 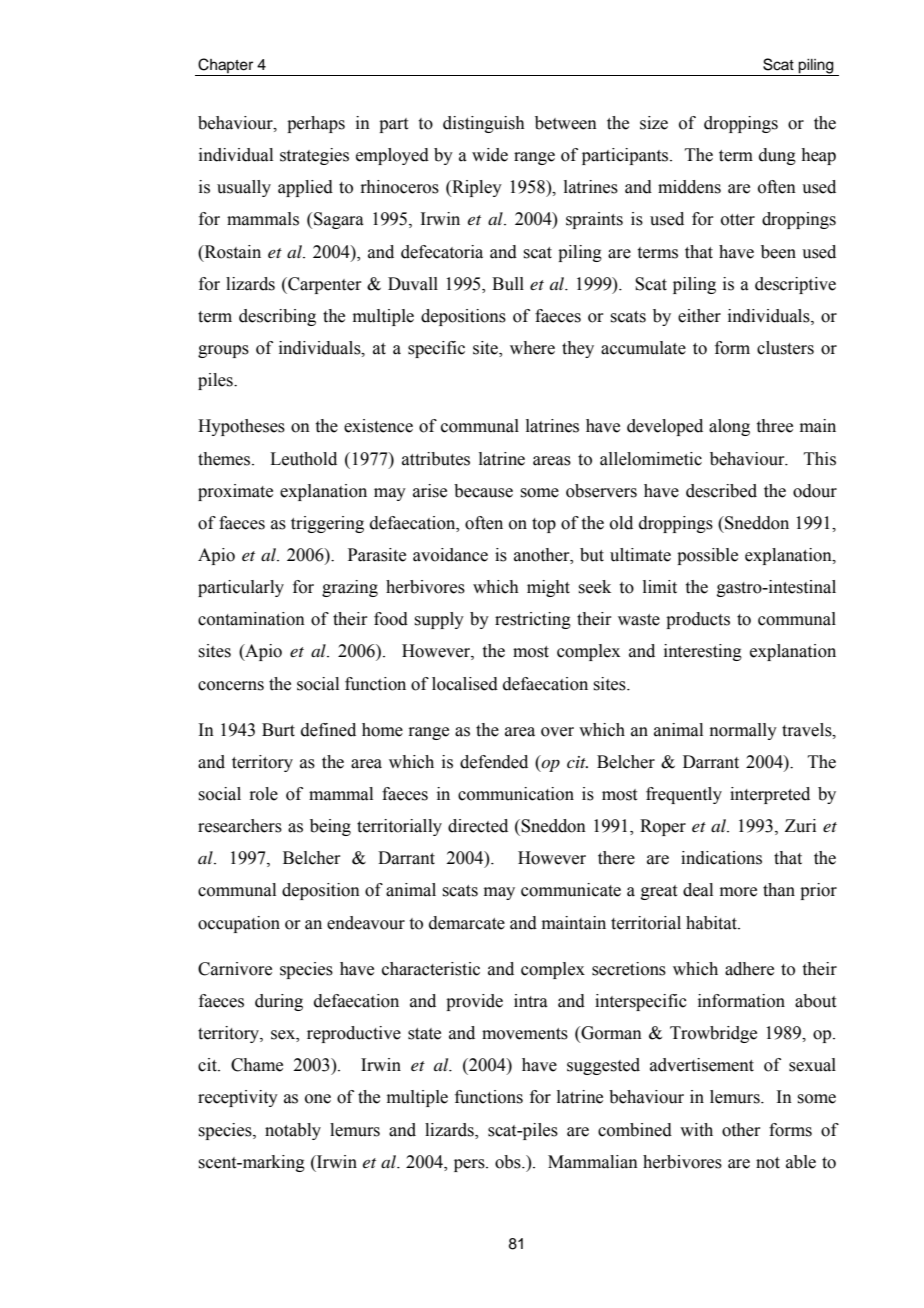 What do you see at coordinates (785, 348) in the screenshot?
I see `clusters` at bounding box center [785, 348].
